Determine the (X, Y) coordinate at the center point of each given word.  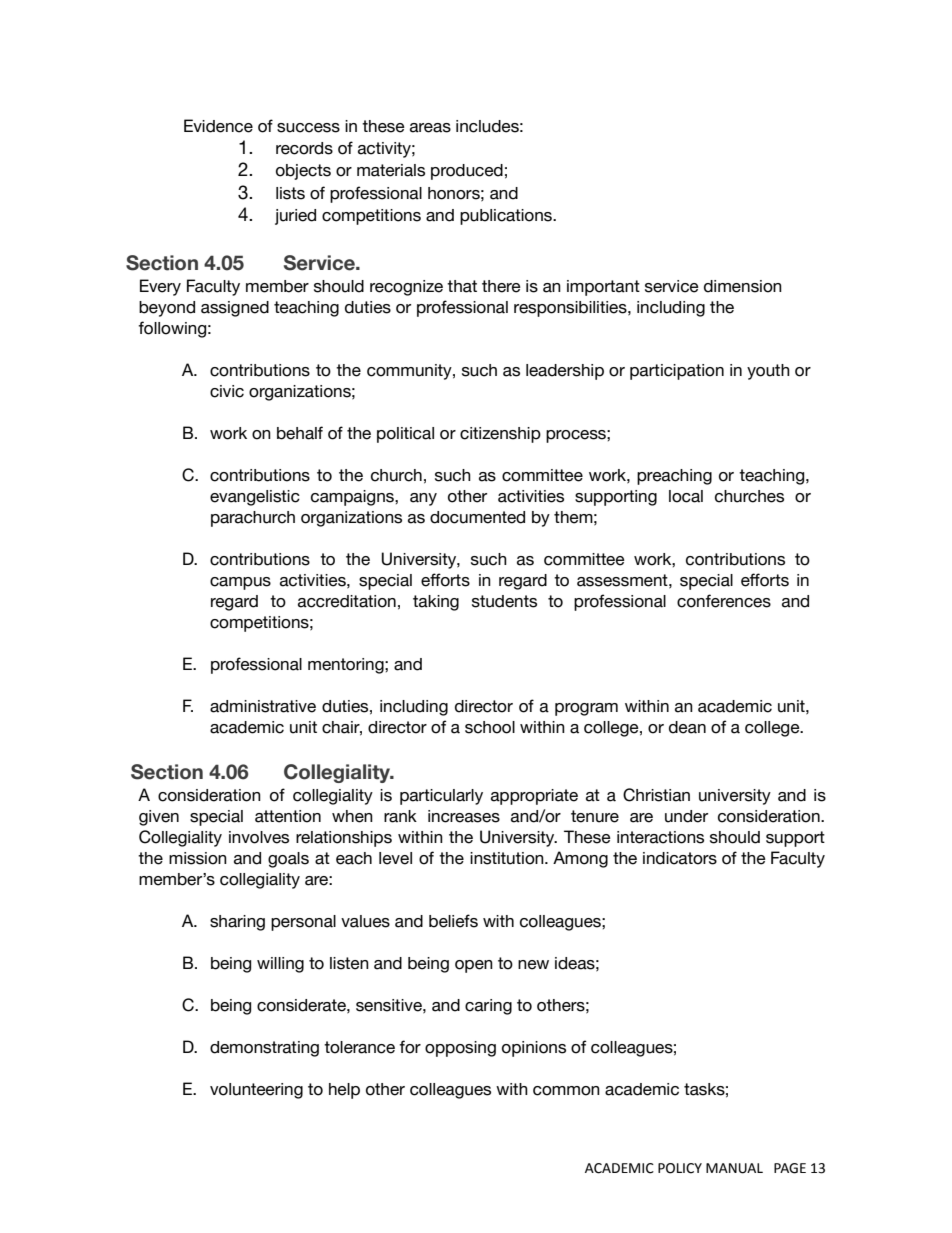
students (504, 601)
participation (677, 372)
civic (227, 391)
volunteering (256, 1091)
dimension (743, 286)
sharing (237, 923)
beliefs (453, 921)
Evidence (218, 126)
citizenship (500, 435)
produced (467, 172)
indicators (680, 858)
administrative (263, 706)
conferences (724, 601)
